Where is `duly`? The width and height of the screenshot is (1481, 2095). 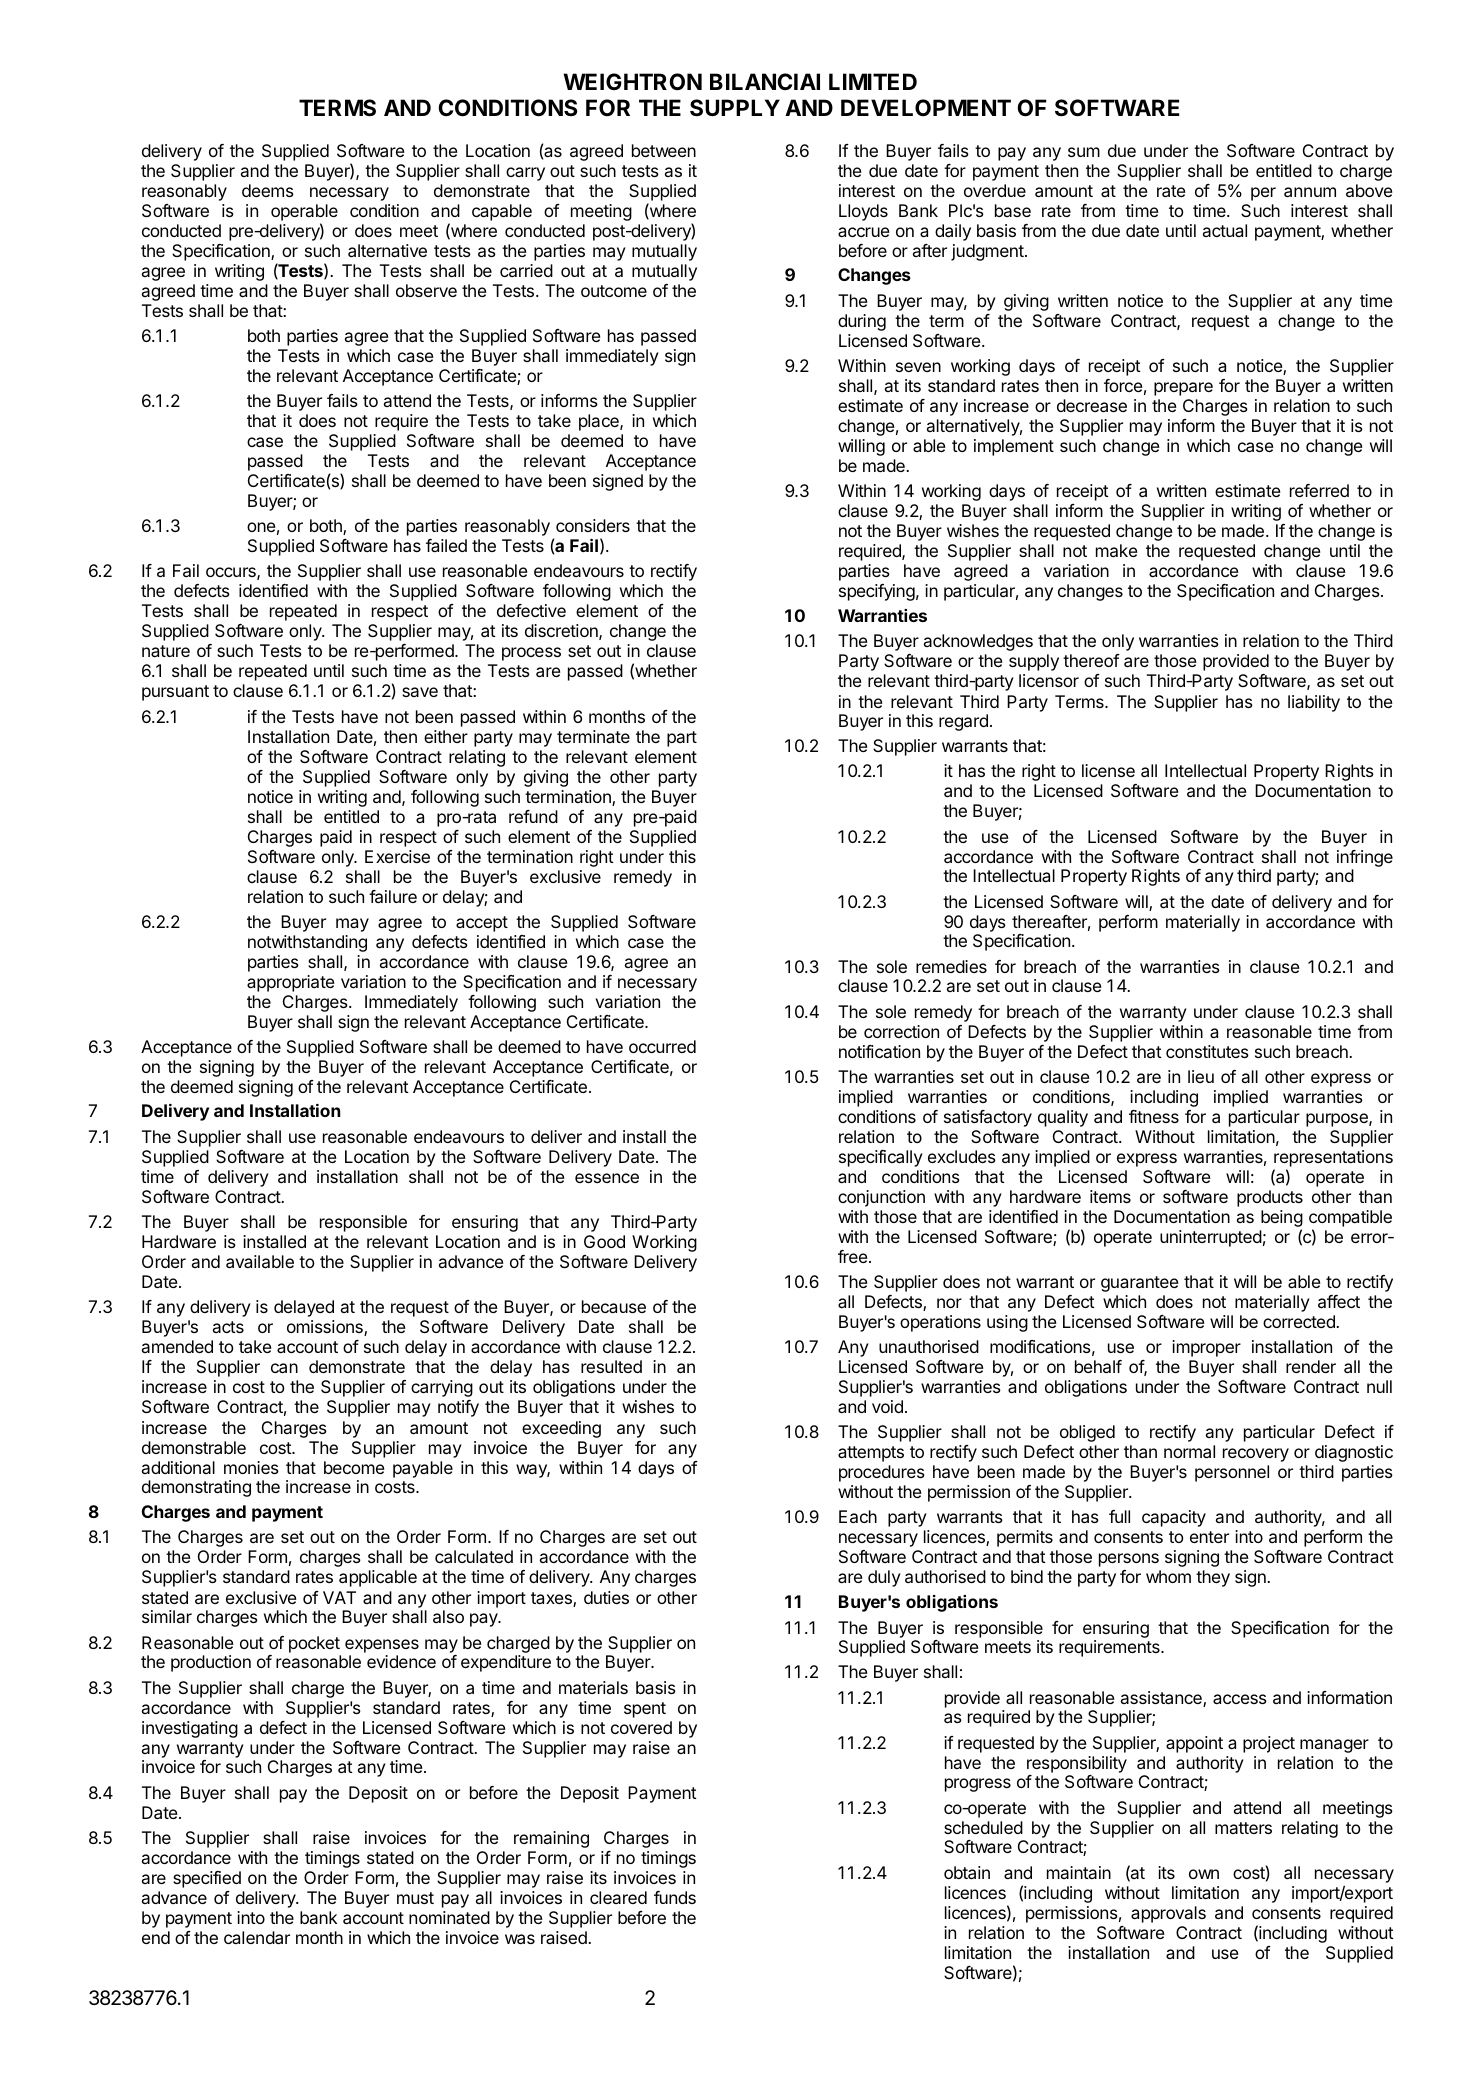 duly is located at coordinates (884, 1578).
